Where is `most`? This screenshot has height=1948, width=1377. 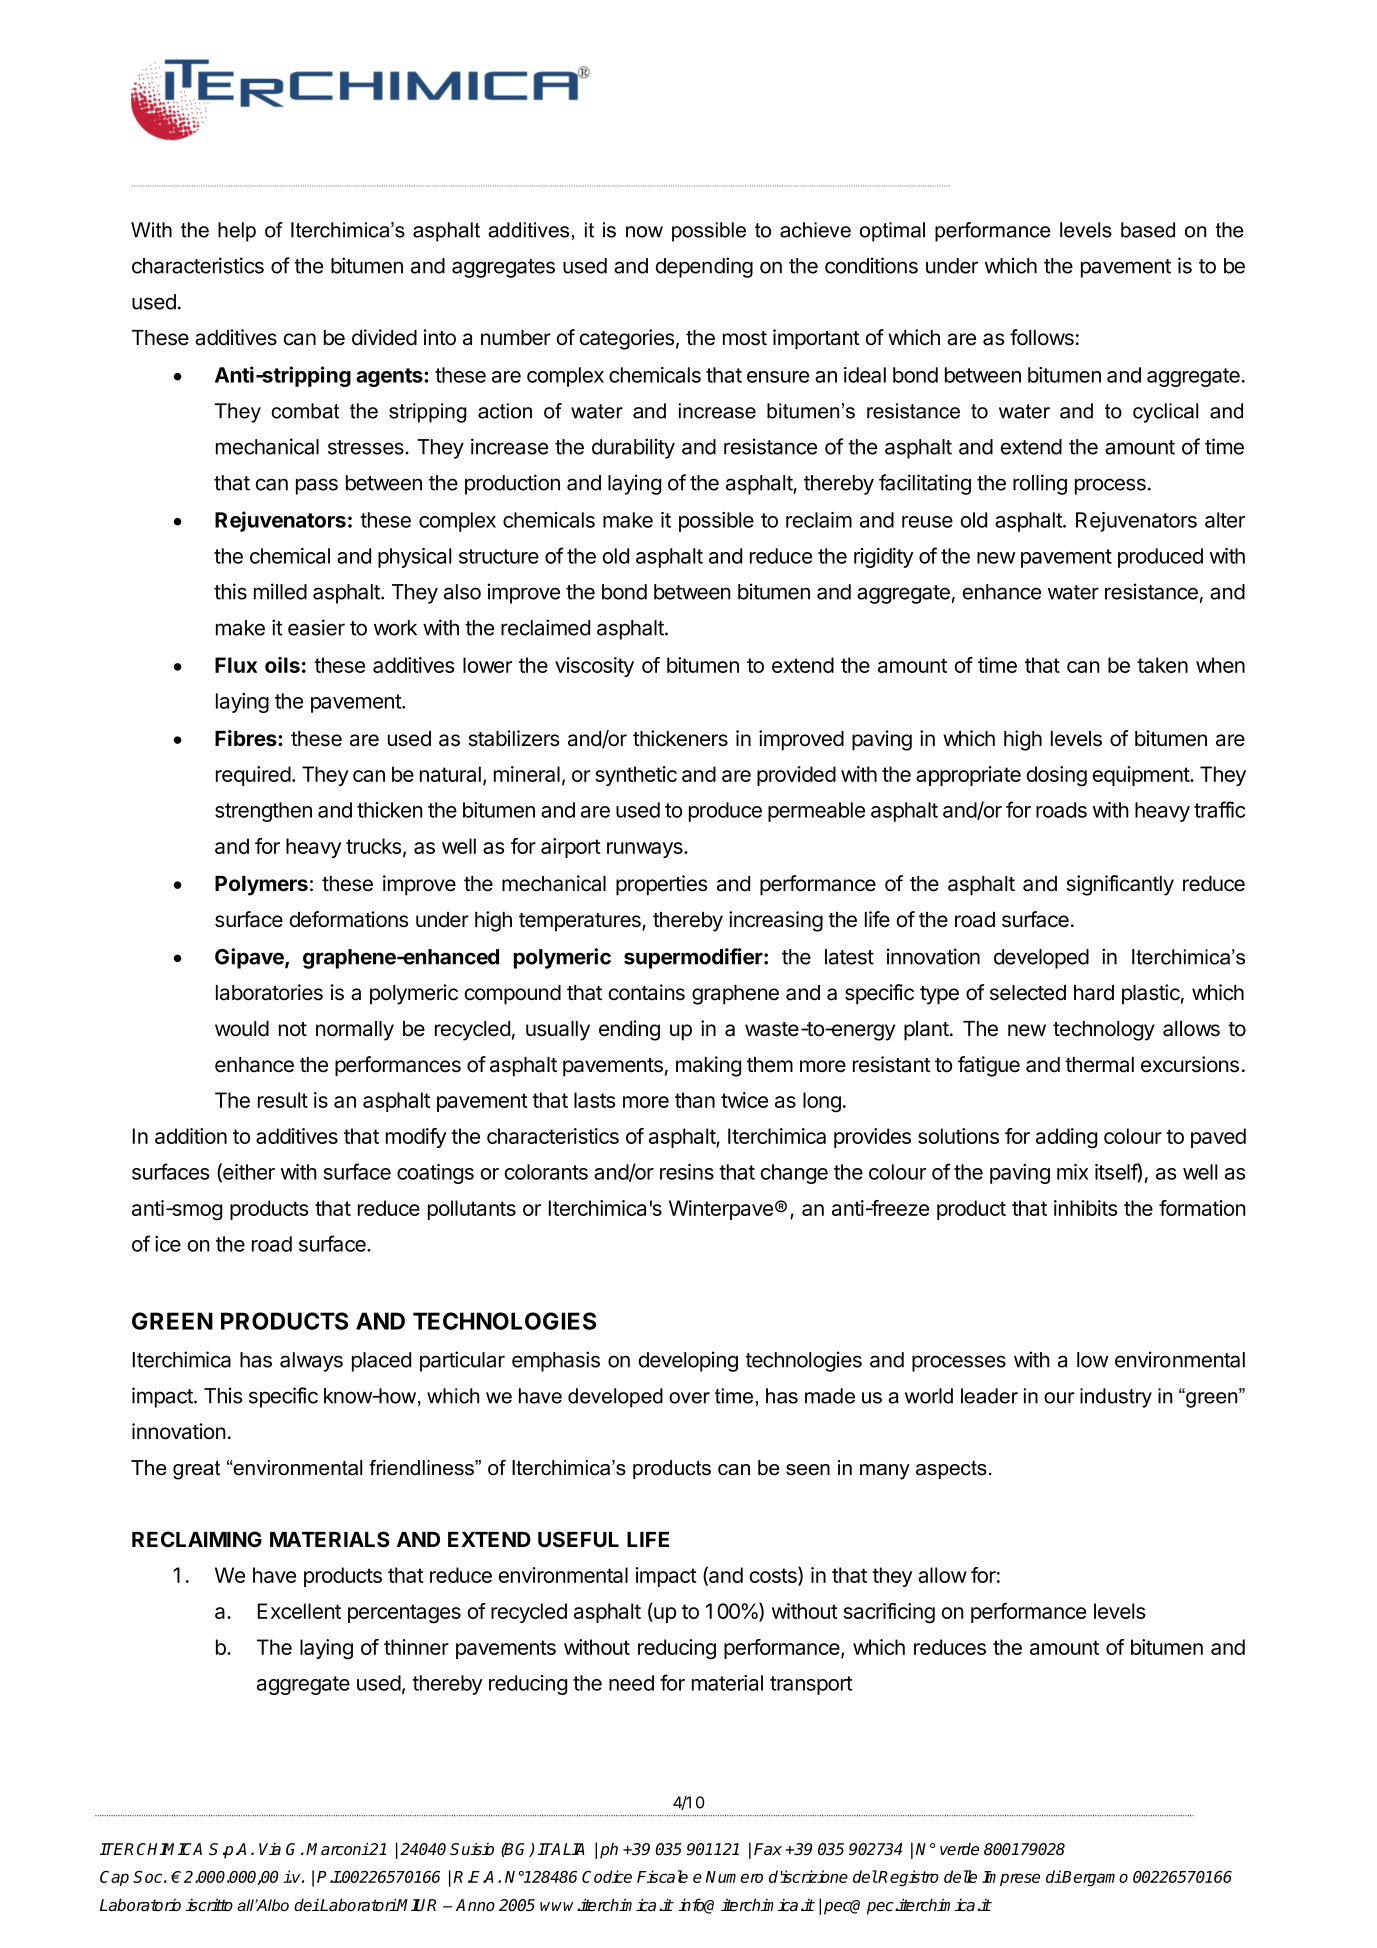
most is located at coordinates (745, 338).
